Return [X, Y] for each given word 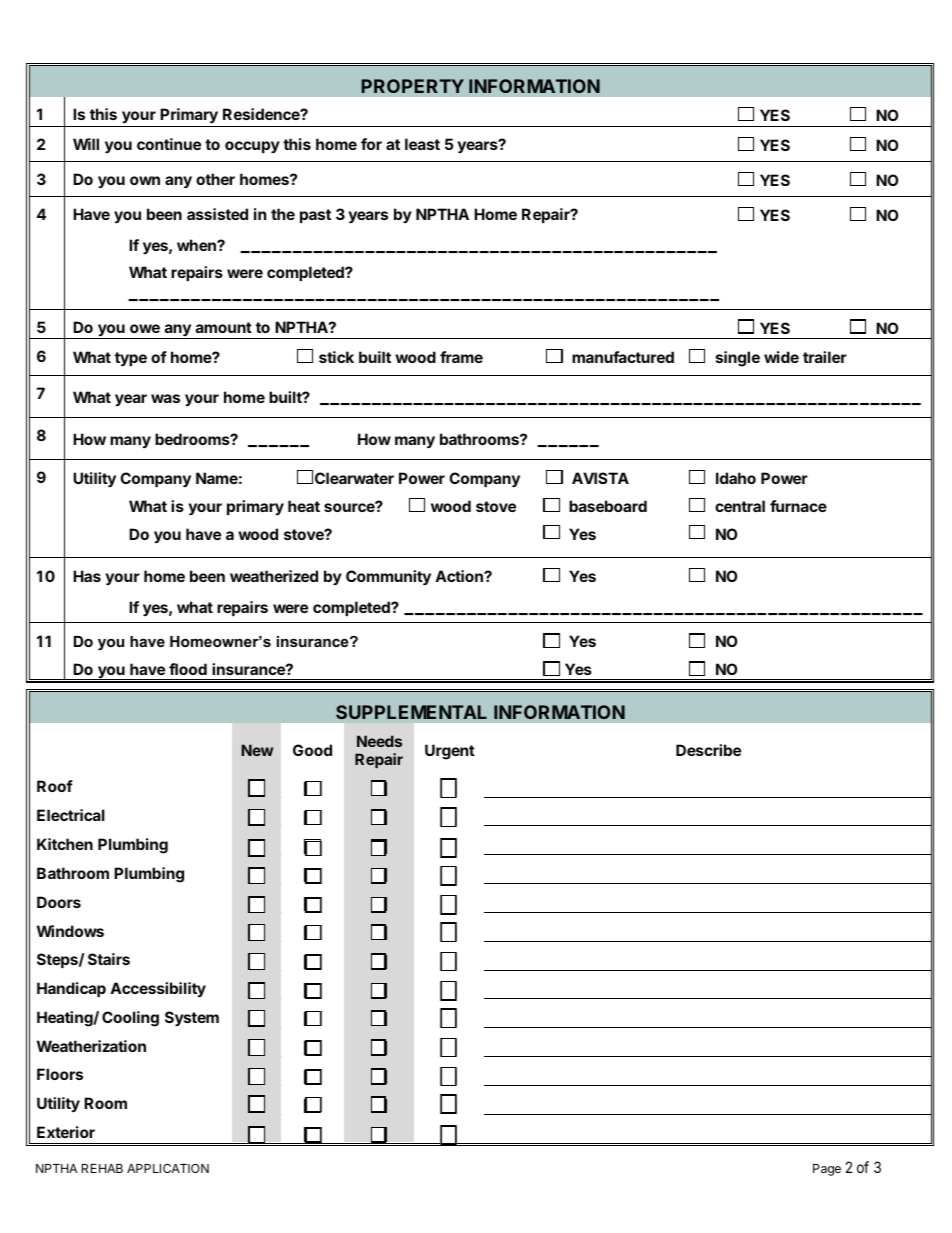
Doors [59, 902]
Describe [708, 750]
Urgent [450, 752]
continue [169, 144]
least [422, 144]
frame [461, 357]
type [131, 359]
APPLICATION [168, 1168]
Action [460, 576]
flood [188, 669]
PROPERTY [412, 86]
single [738, 359]
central [740, 506]
